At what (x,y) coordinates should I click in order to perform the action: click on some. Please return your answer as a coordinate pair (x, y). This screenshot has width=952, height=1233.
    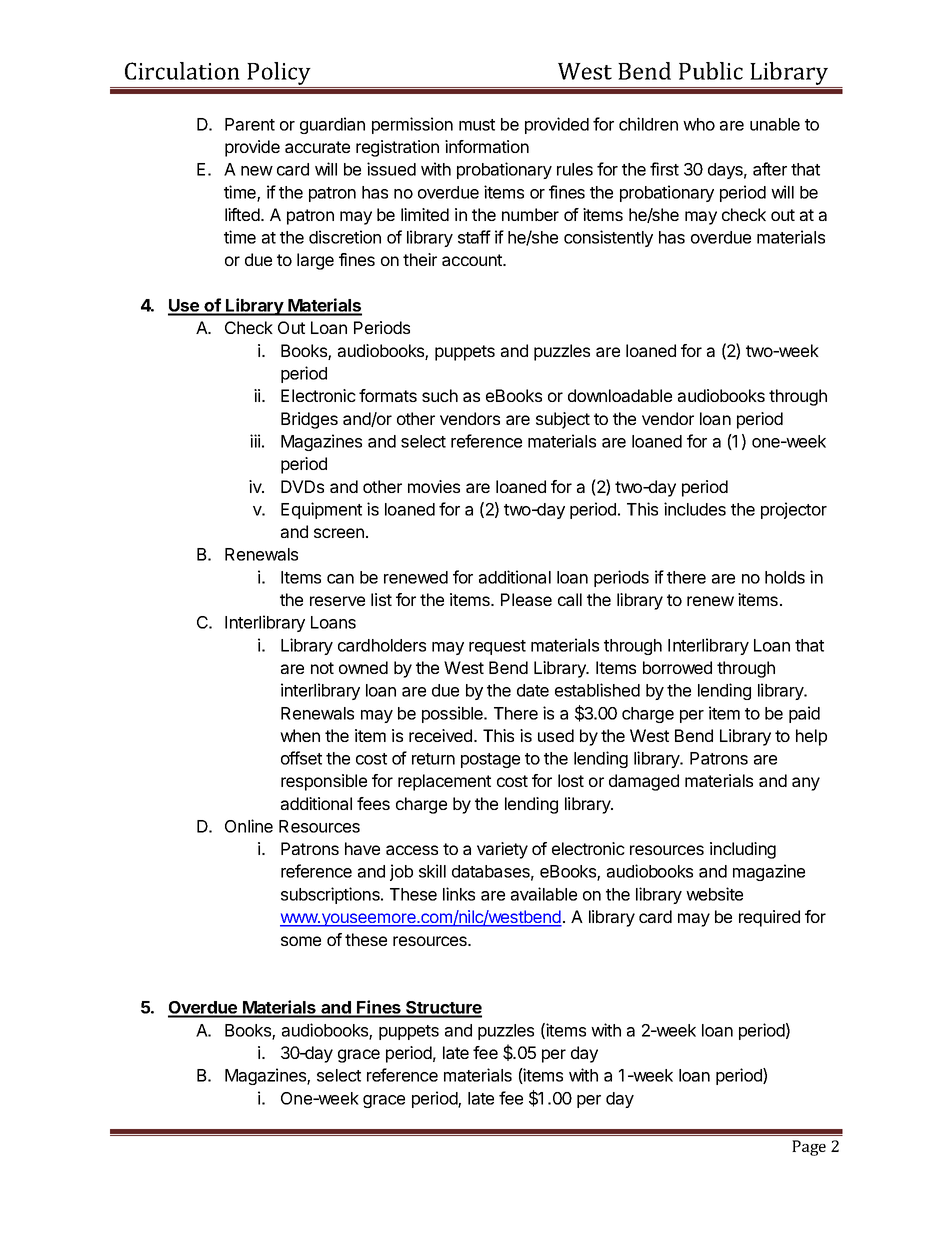
    Looking at the image, I should click on (301, 941).
